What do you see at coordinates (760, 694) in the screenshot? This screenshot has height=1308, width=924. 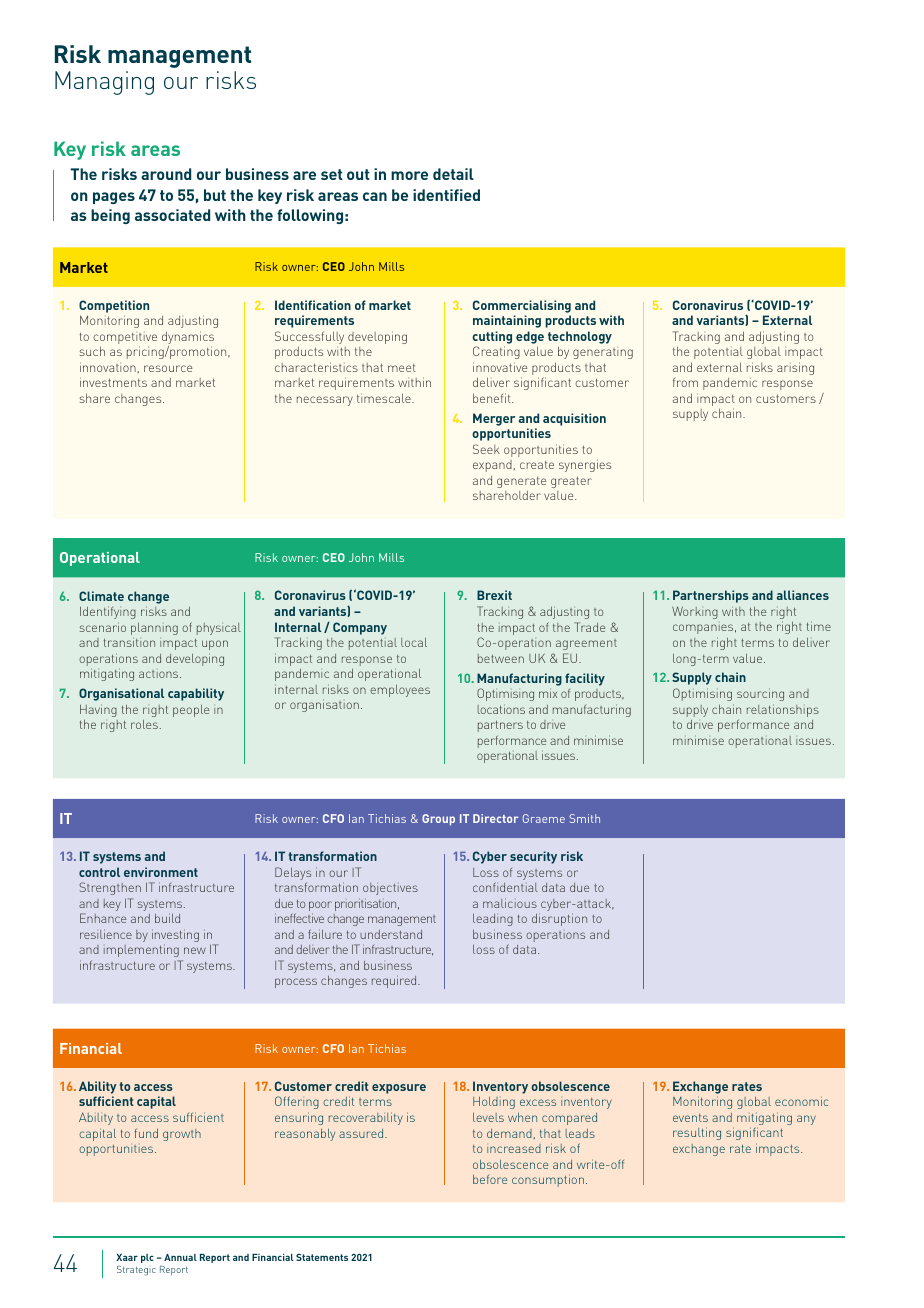 I see `sourcing` at bounding box center [760, 694].
